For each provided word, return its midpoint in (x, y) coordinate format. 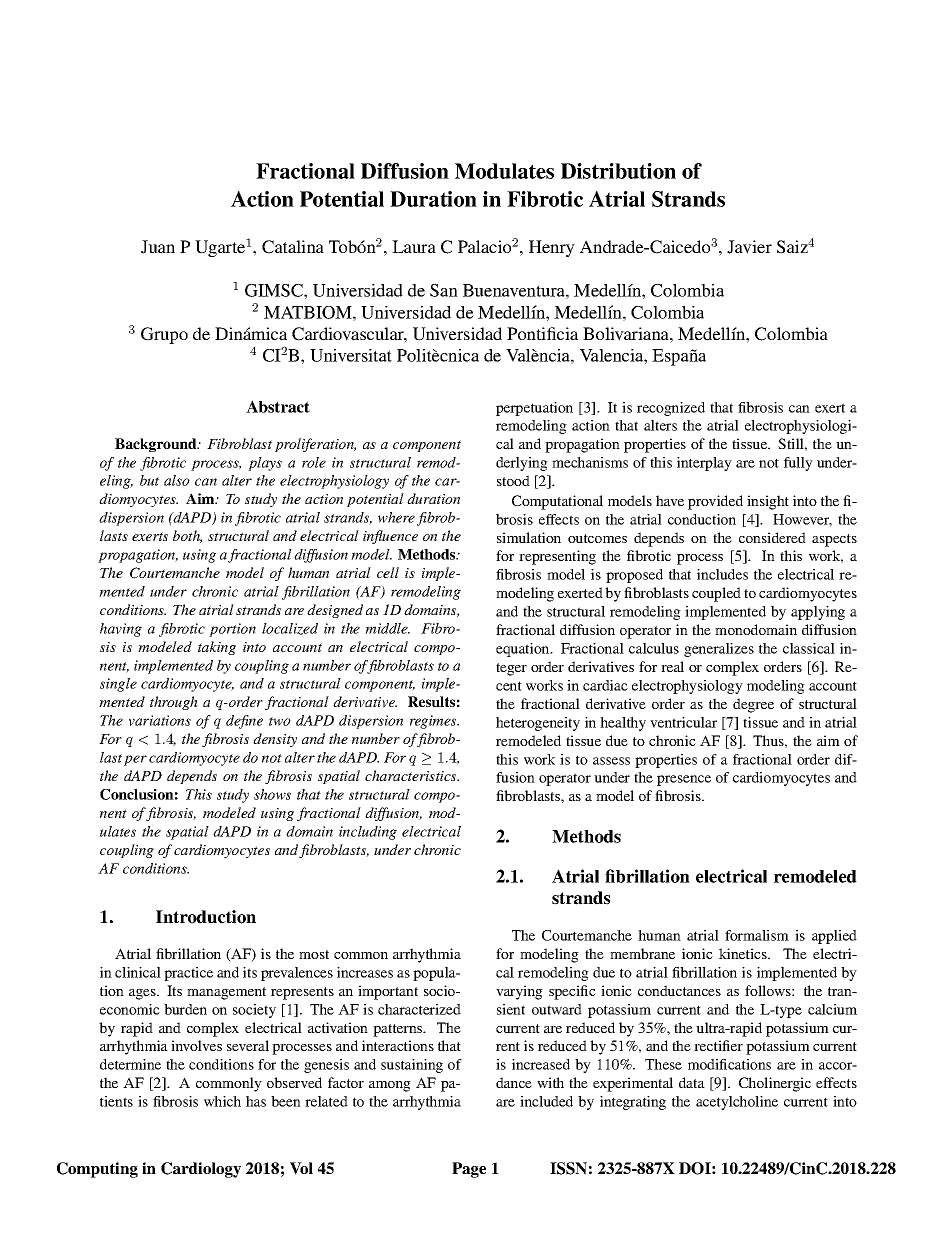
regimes (434, 722)
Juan (158, 247)
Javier (749, 247)
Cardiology (201, 1170)
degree (753, 705)
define (244, 722)
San (444, 290)
